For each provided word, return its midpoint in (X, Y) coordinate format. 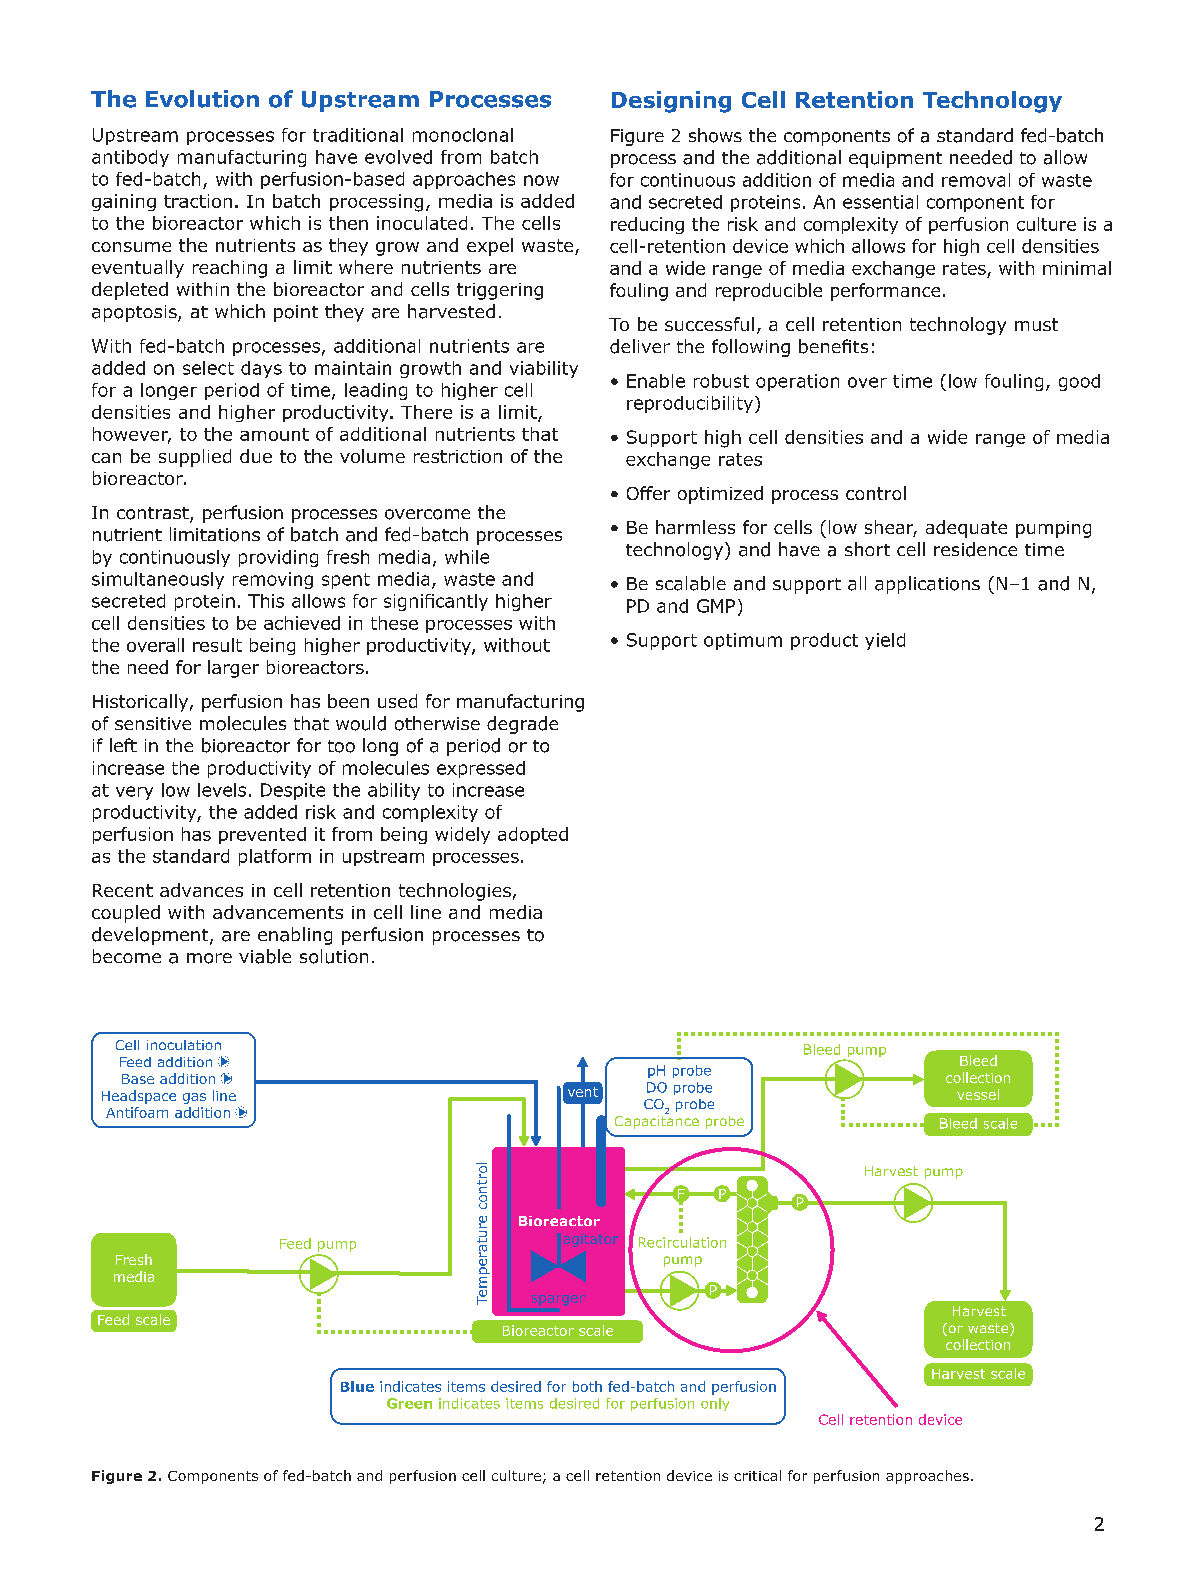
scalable (691, 583)
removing (273, 580)
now (541, 180)
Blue (357, 1386)
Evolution (202, 99)
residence (975, 549)
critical (757, 1475)
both (587, 1386)
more (209, 958)
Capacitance (657, 1121)
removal (976, 180)
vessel (978, 1094)
